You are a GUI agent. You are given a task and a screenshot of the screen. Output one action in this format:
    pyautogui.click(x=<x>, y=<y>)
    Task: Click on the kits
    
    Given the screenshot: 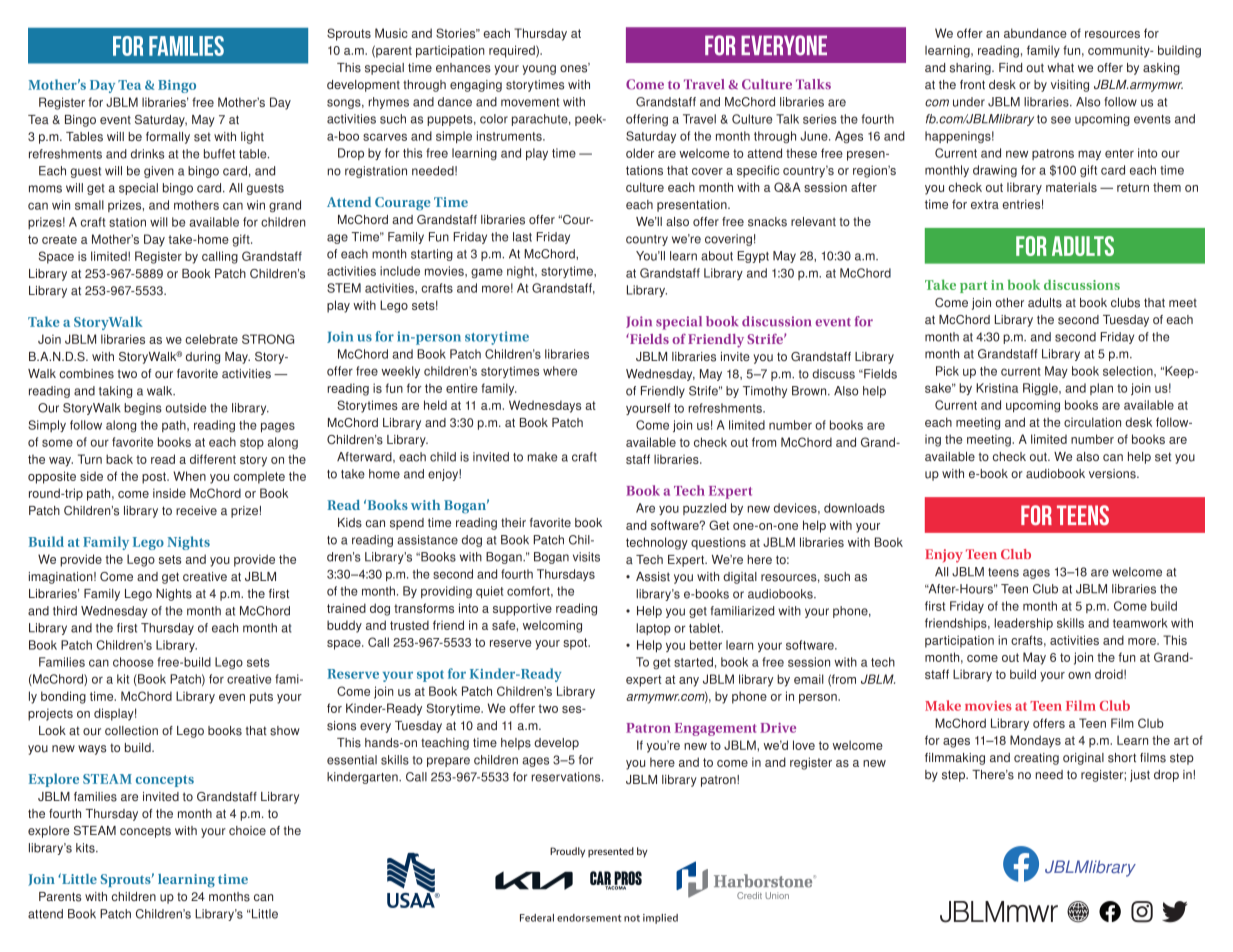 What is the action you would take?
    pyautogui.click(x=86, y=848)
